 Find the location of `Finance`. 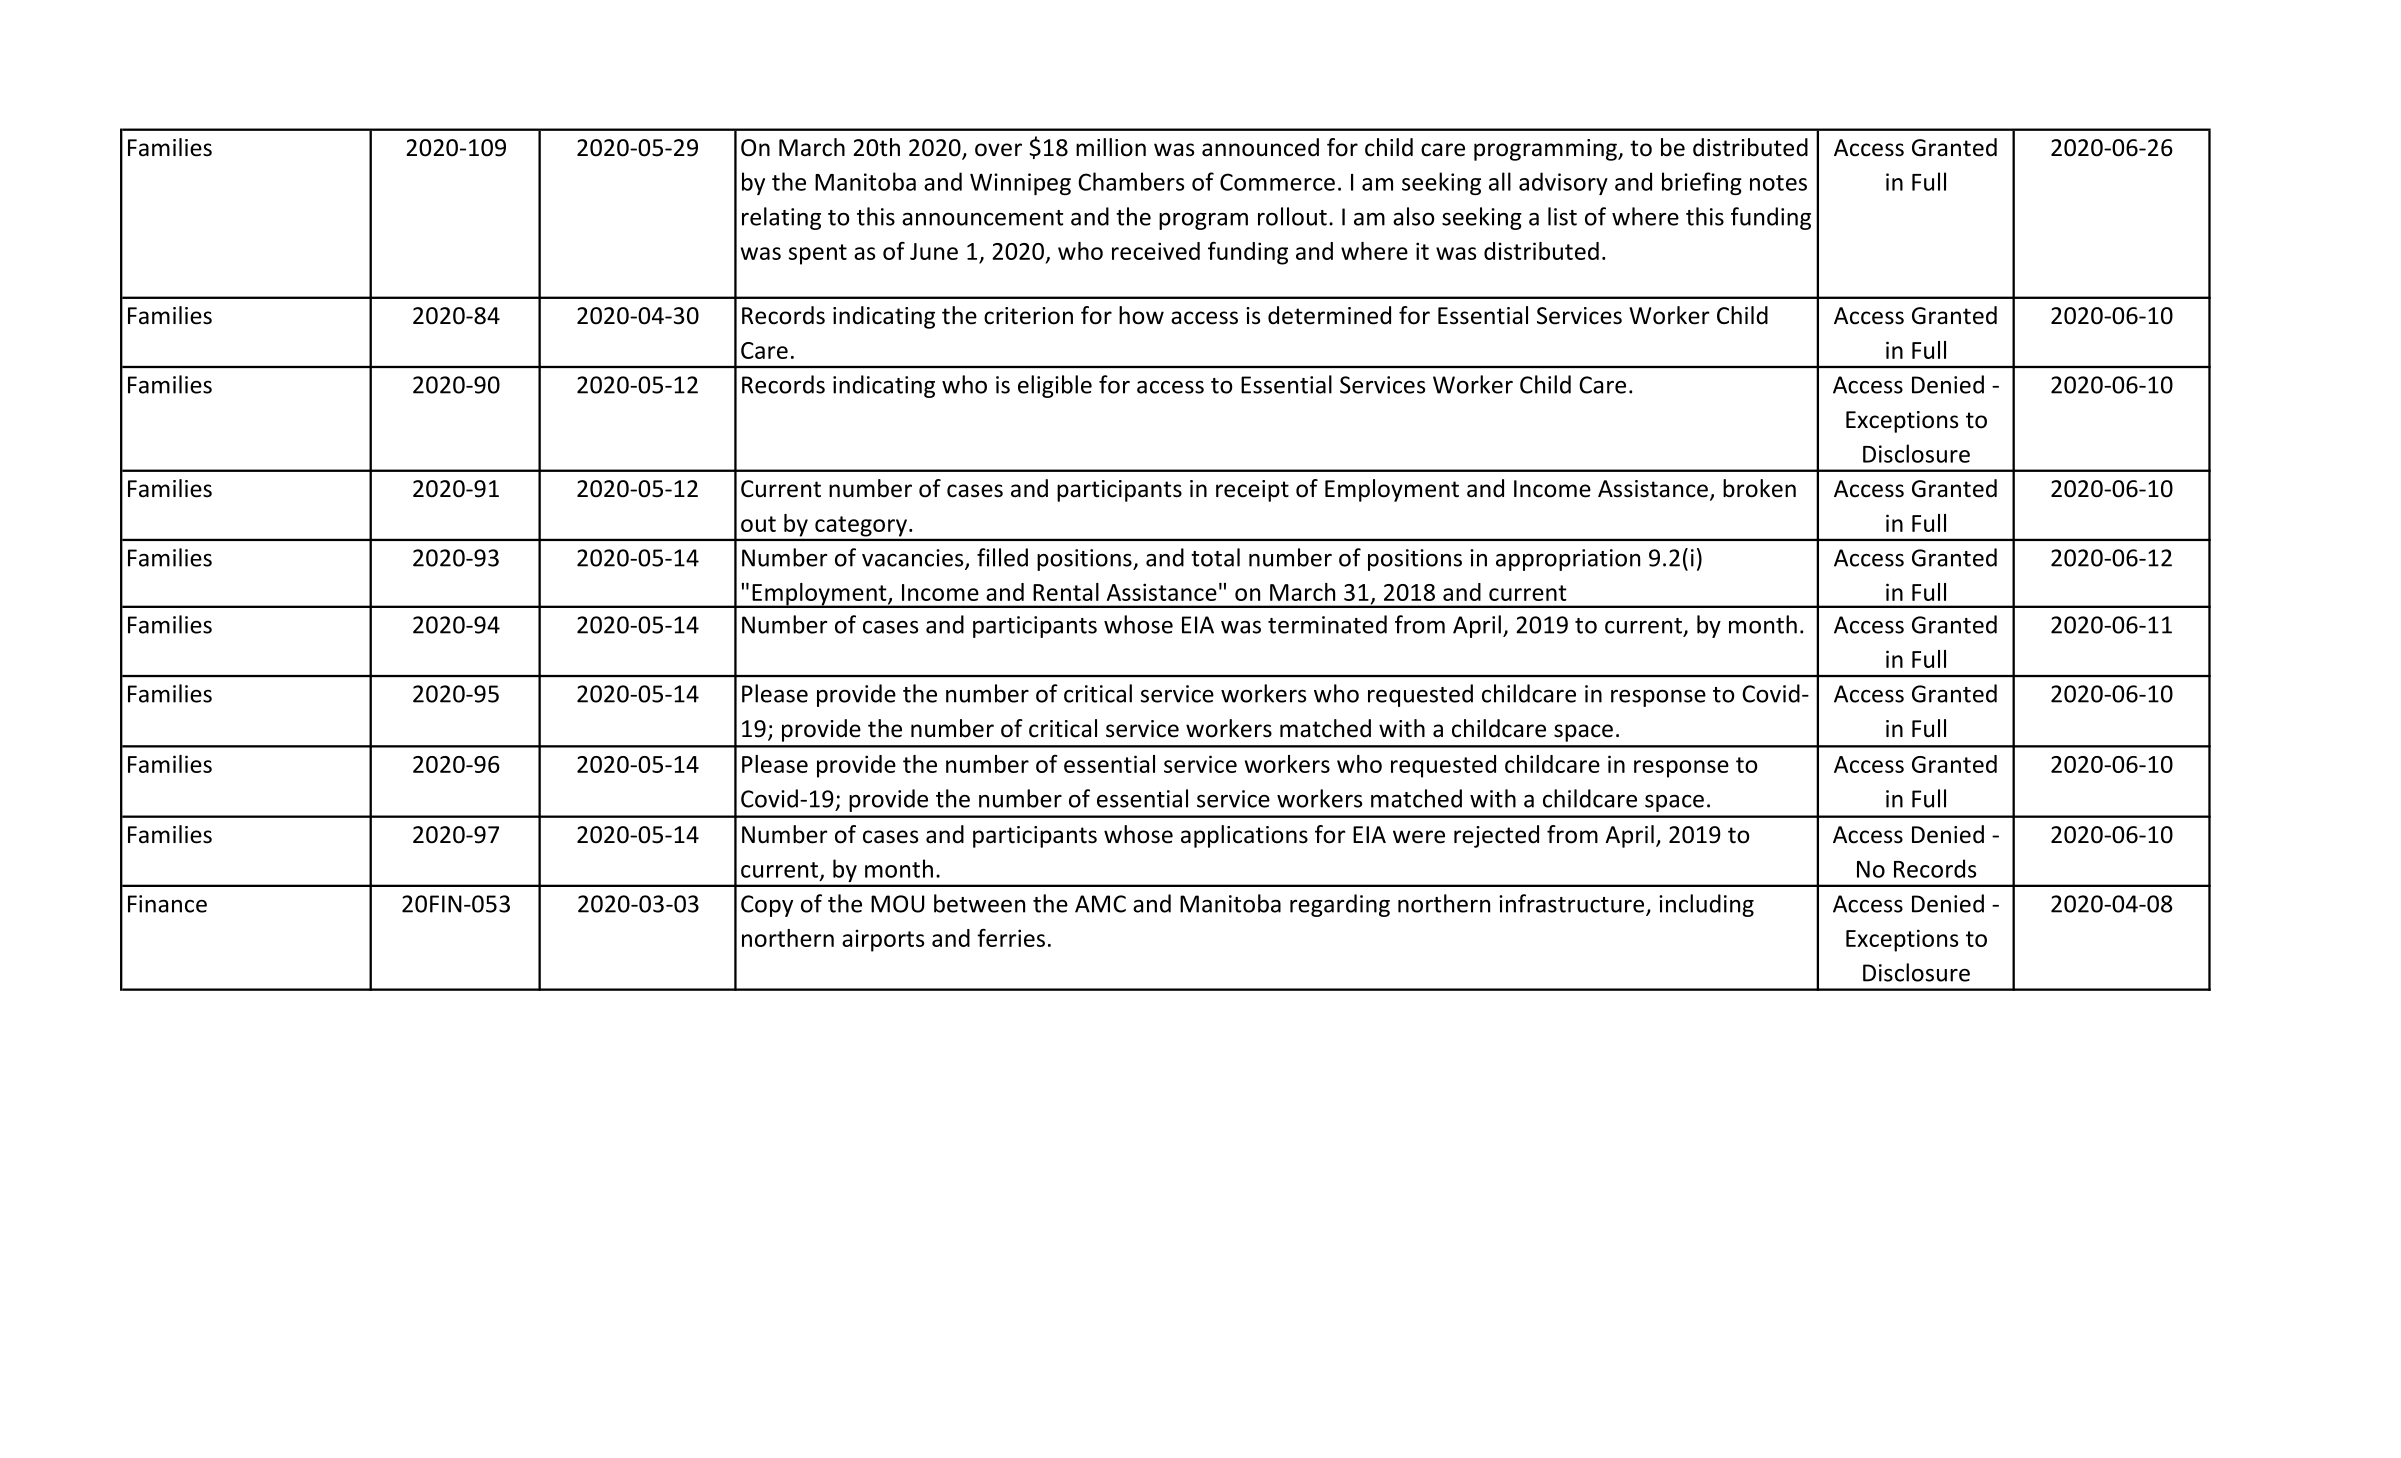

Finance is located at coordinates (167, 904).
